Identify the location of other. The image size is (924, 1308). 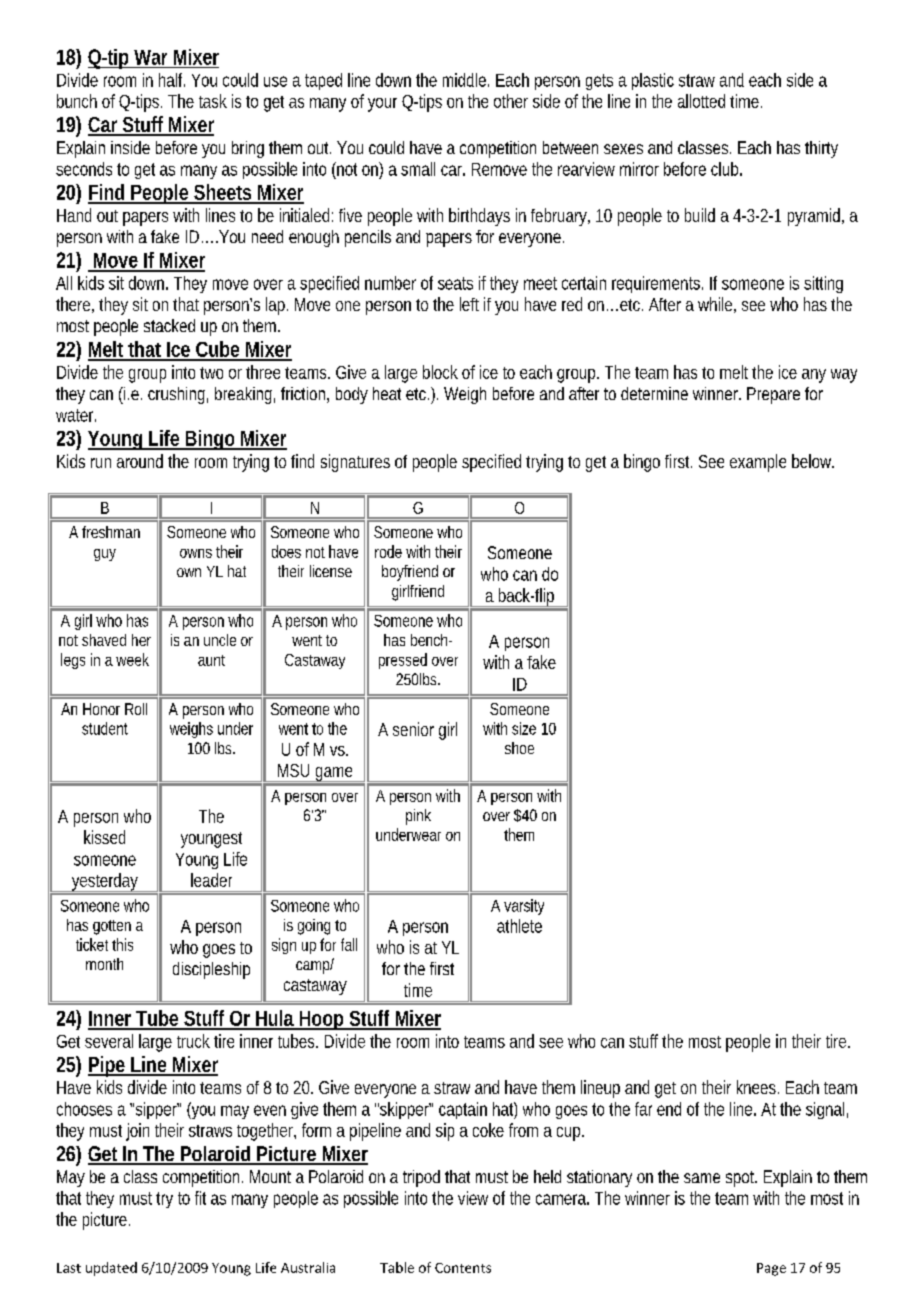
(511, 101).
